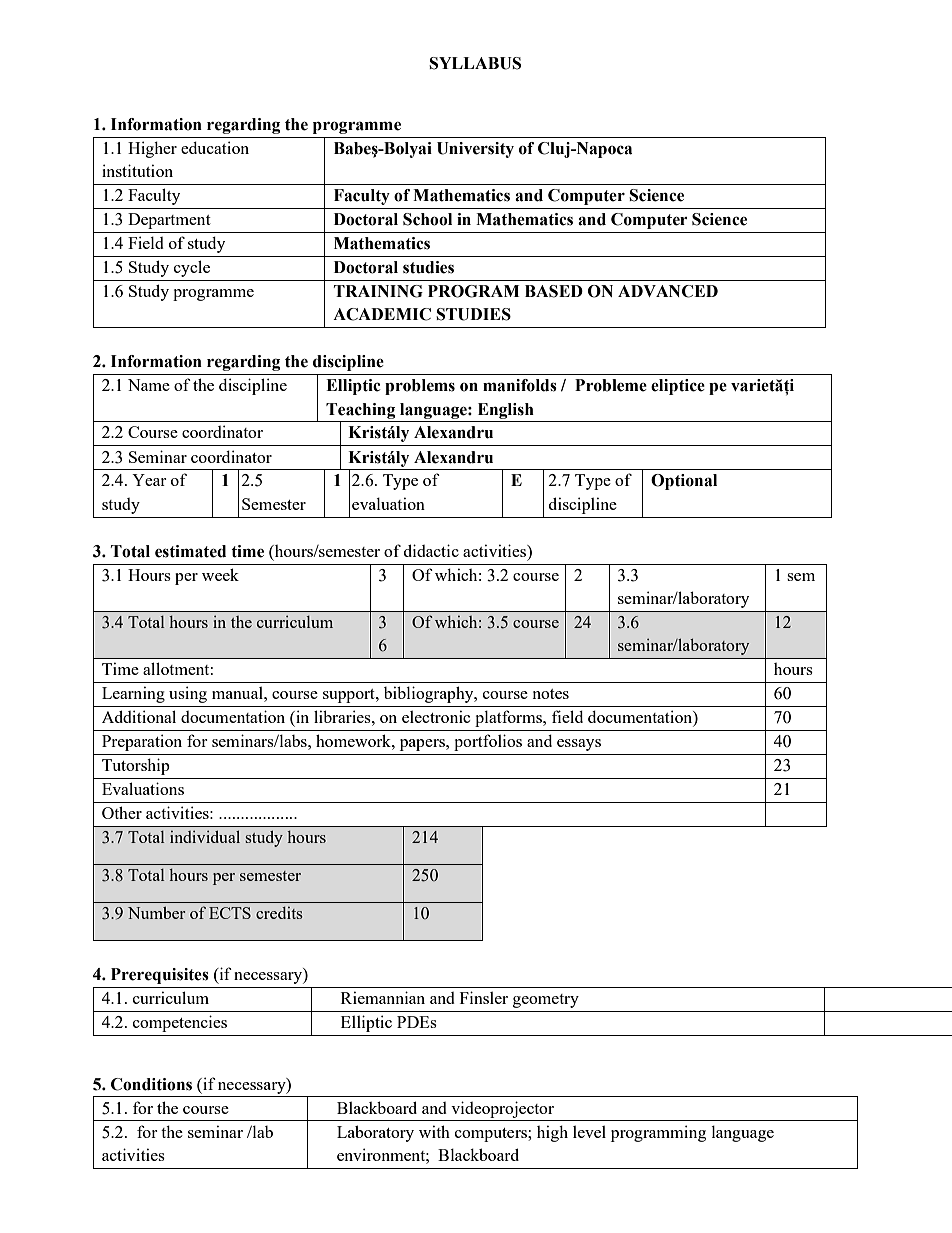  What do you see at coordinates (215, 147) in the screenshot?
I see `education` at bounding box center [215, 147].
